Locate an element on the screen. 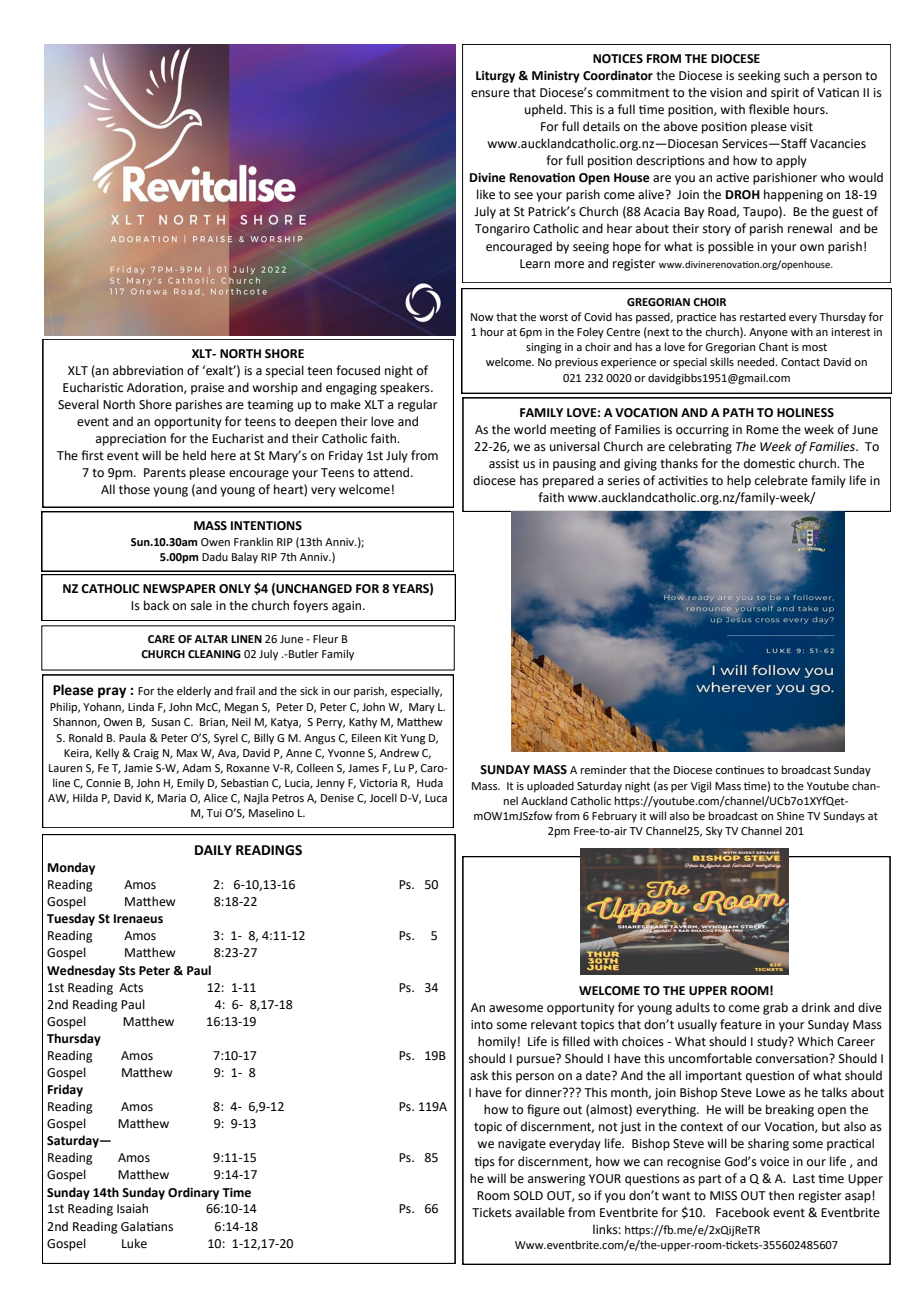 The image size is (924, 1308). Yung is located at coordinates (413, 739).
